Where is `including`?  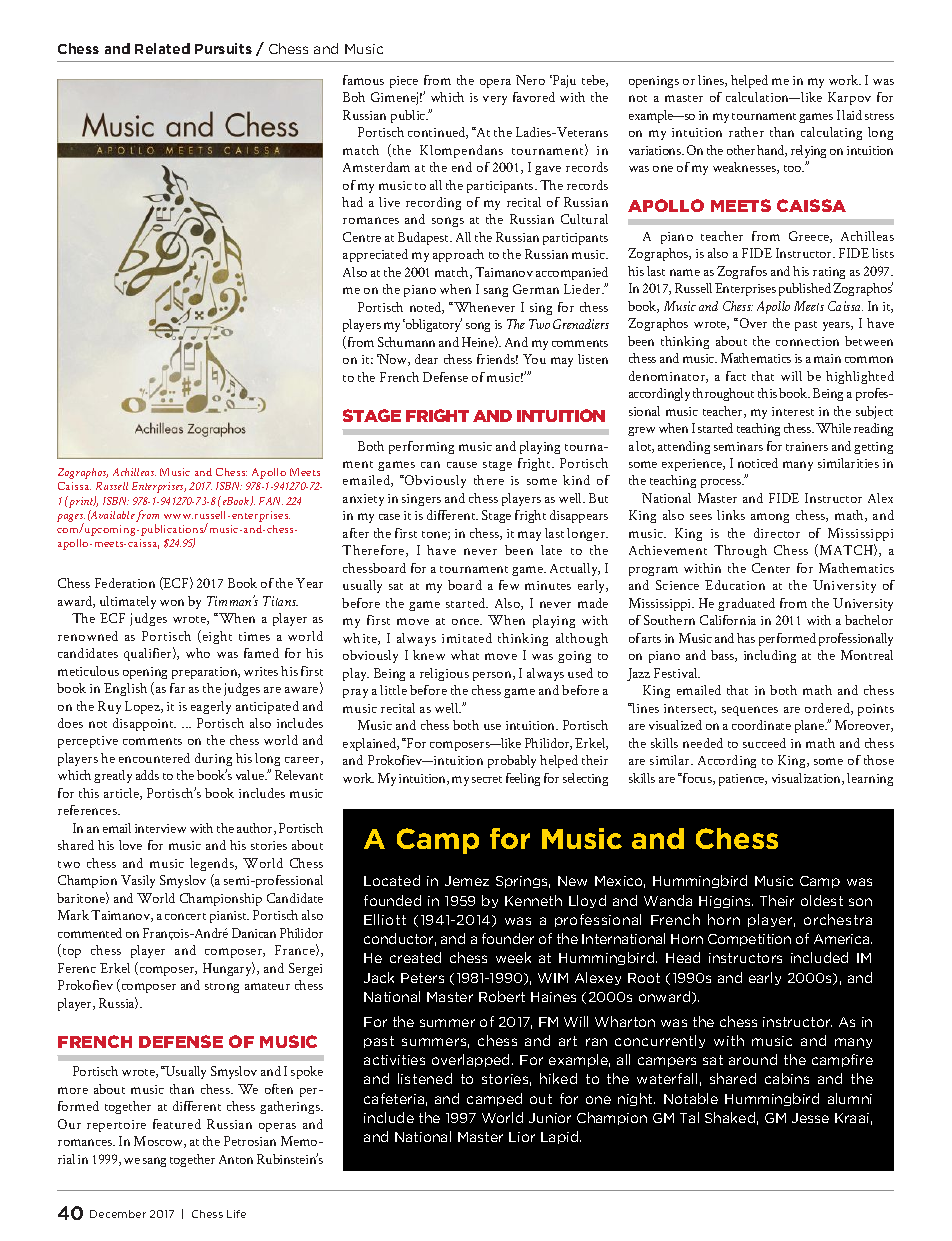
including is located at coordinates (770, 656).
